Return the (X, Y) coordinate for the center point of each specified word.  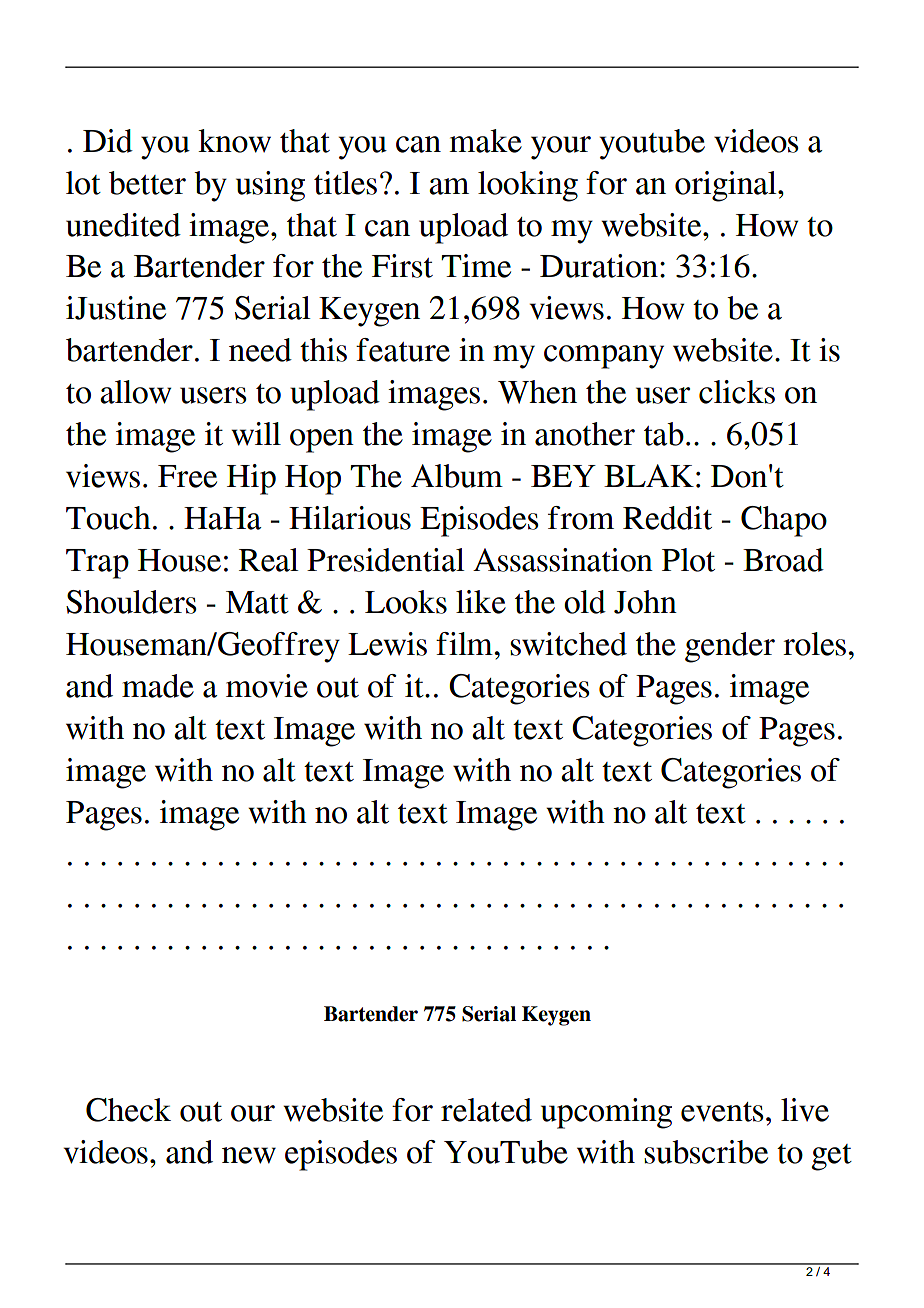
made (158, 686)
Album (457, 476)
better (147, 183)
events (722, 1112)
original (727, 186)
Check (128, 1110)
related (486, 1110)
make (485, 141)
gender (730, 647)
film (465, 643)
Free (187, 476)
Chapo (784, 521)
